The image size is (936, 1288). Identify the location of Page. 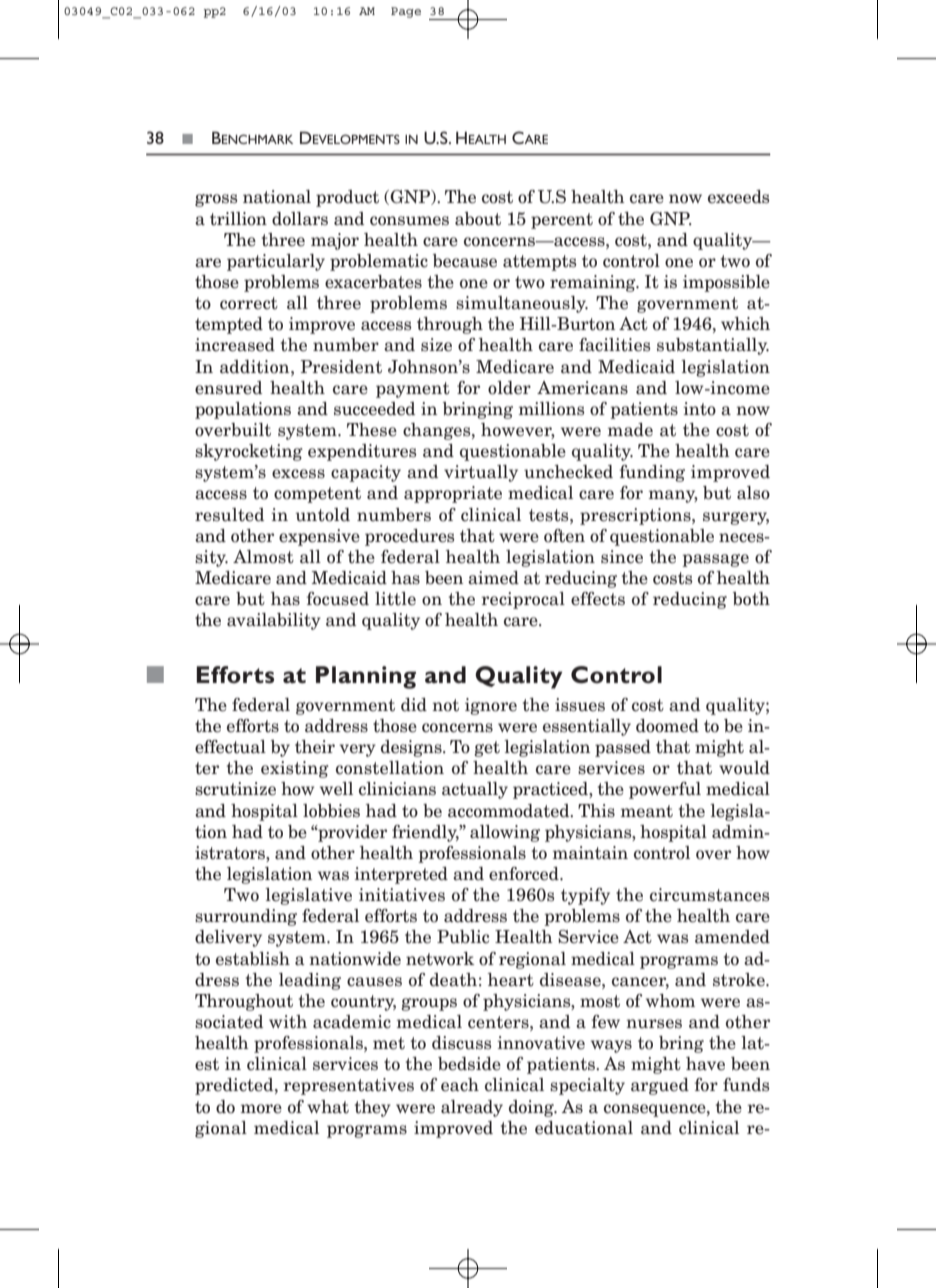
(406, 12).
